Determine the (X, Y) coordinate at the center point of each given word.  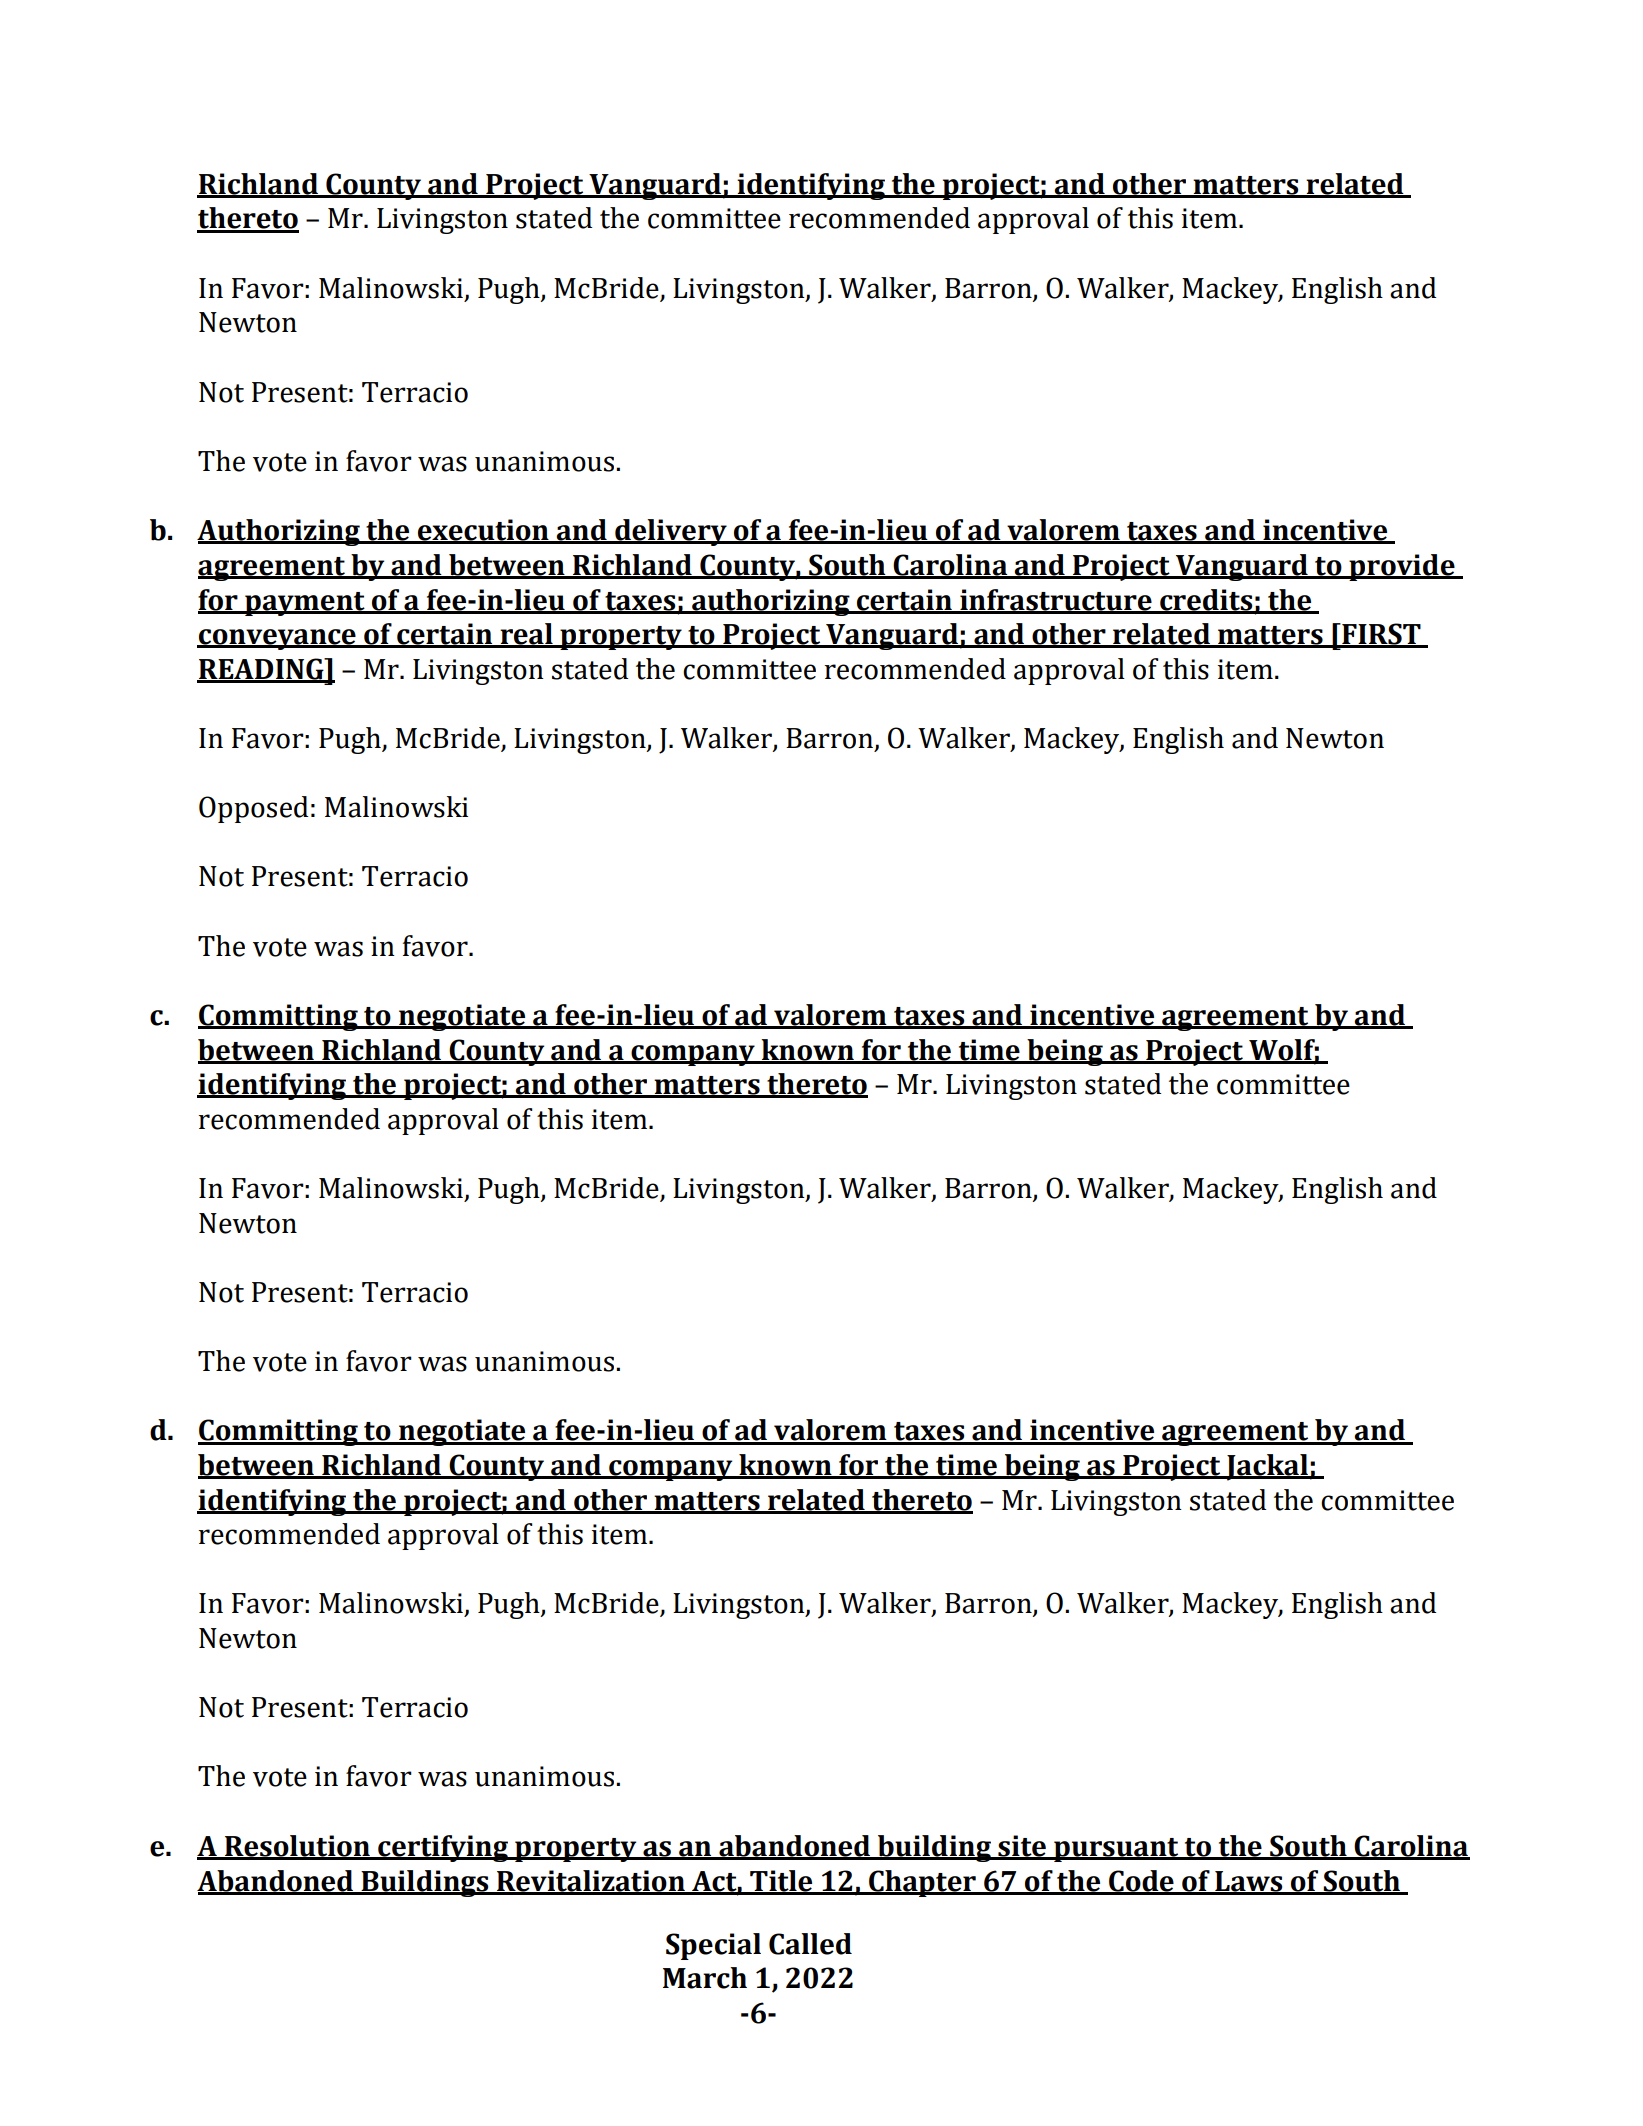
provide (1402, 567)
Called (810, 1944)
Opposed (253, 809)
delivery (671, 532)
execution (483, 531)
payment (305, 604)
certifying (443, 1848)
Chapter (922, 1883)
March (705, 1978)
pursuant (1116, 1850)
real (526, 635)
